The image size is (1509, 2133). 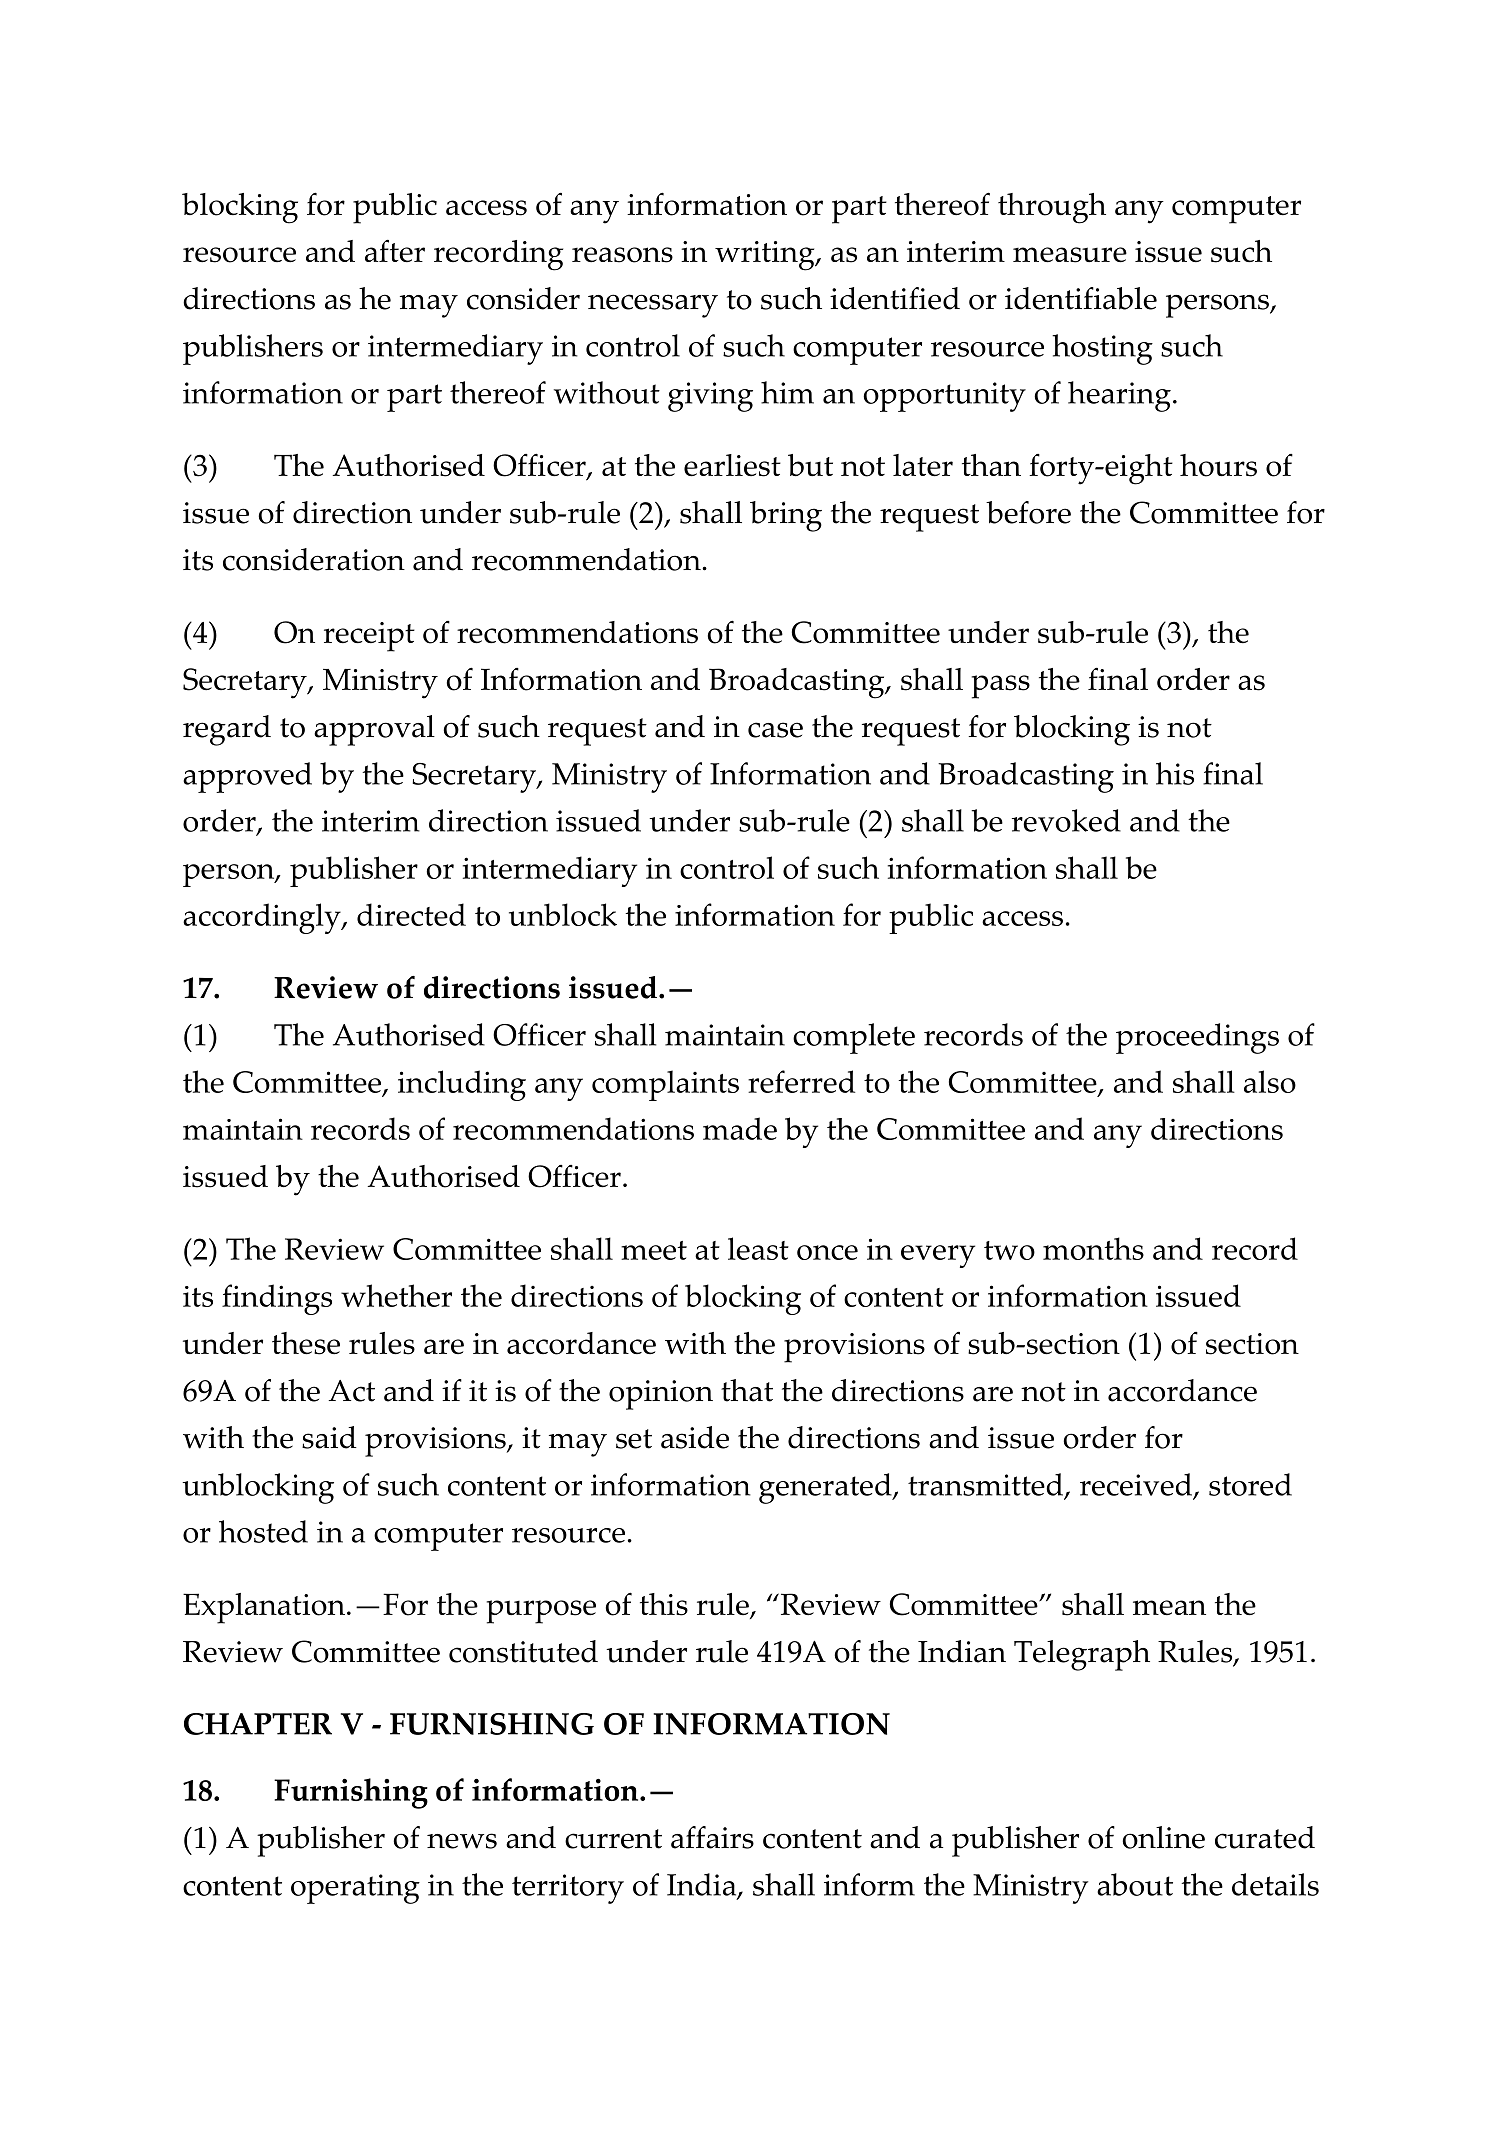 What do you see at coordinates (355, 1889) in the page?
I see `operating` at bounding box center [355, 1889].
